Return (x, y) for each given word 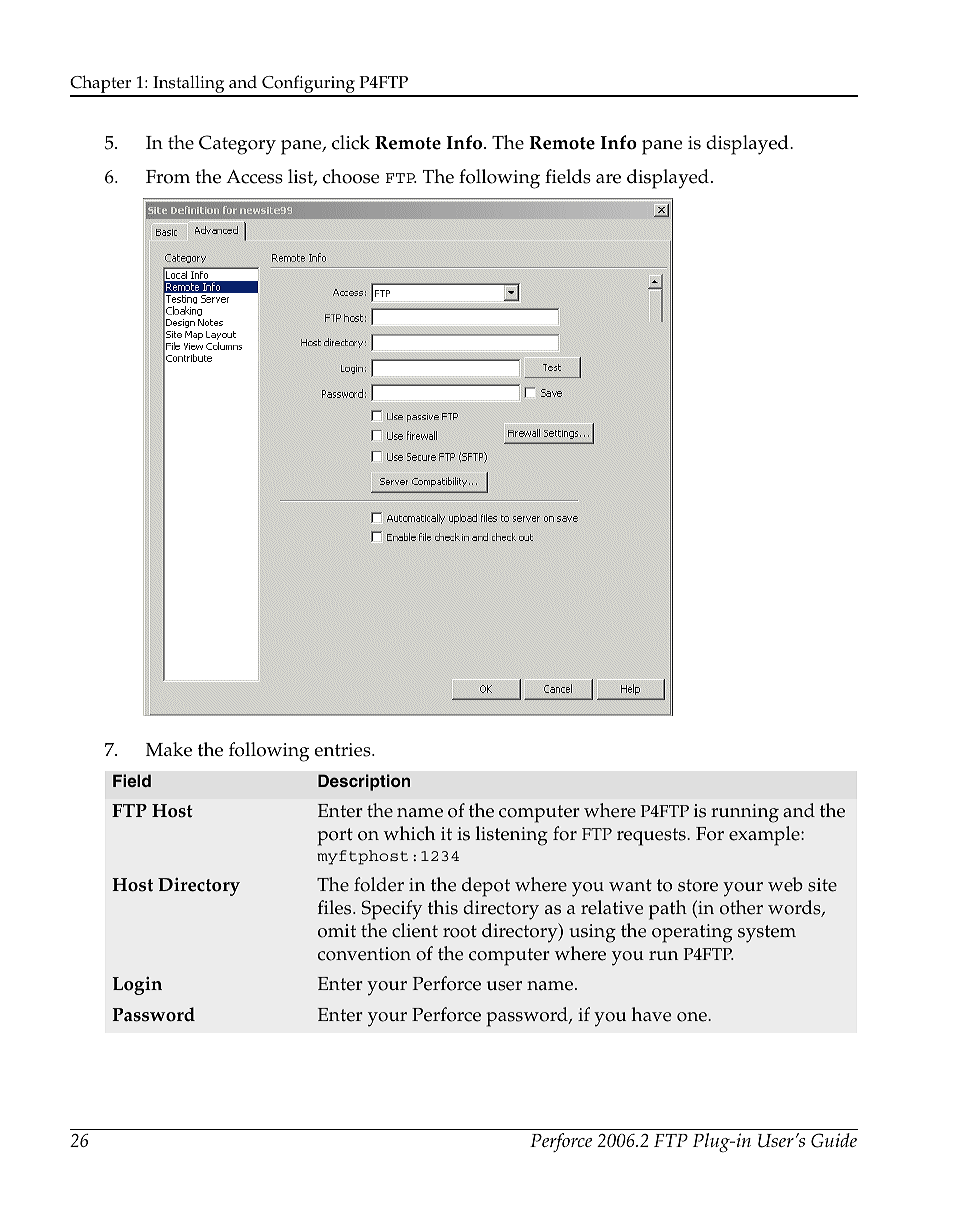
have (651, 1014)
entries (343, 750)
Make (169, 749)
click (351, 142)
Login (137, 985)
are (608, 179)
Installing (189, 85)
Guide (834, 1140)
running (745, 813)
